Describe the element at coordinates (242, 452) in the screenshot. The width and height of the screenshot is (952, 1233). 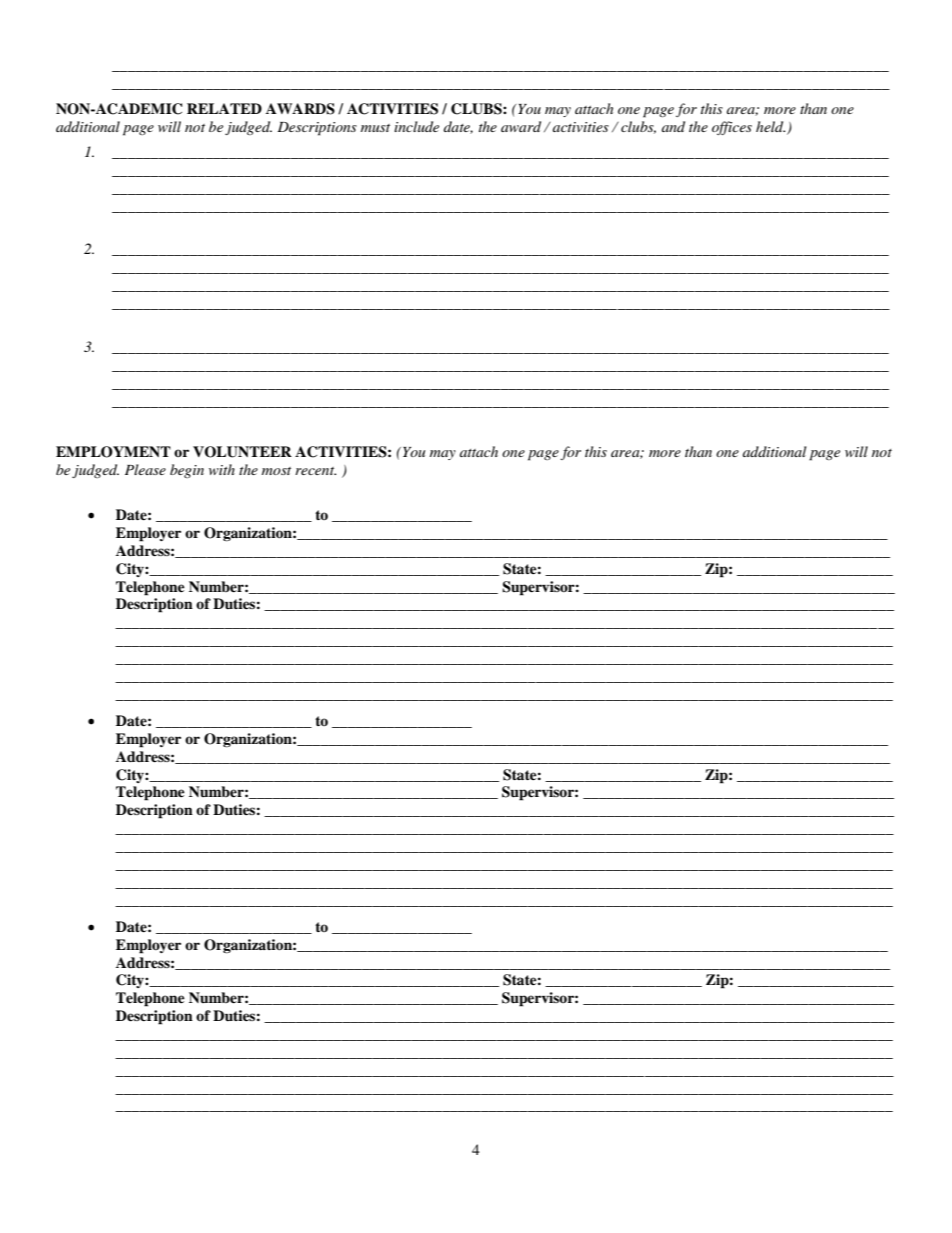
I see `VOLUNTEER` at that location.
